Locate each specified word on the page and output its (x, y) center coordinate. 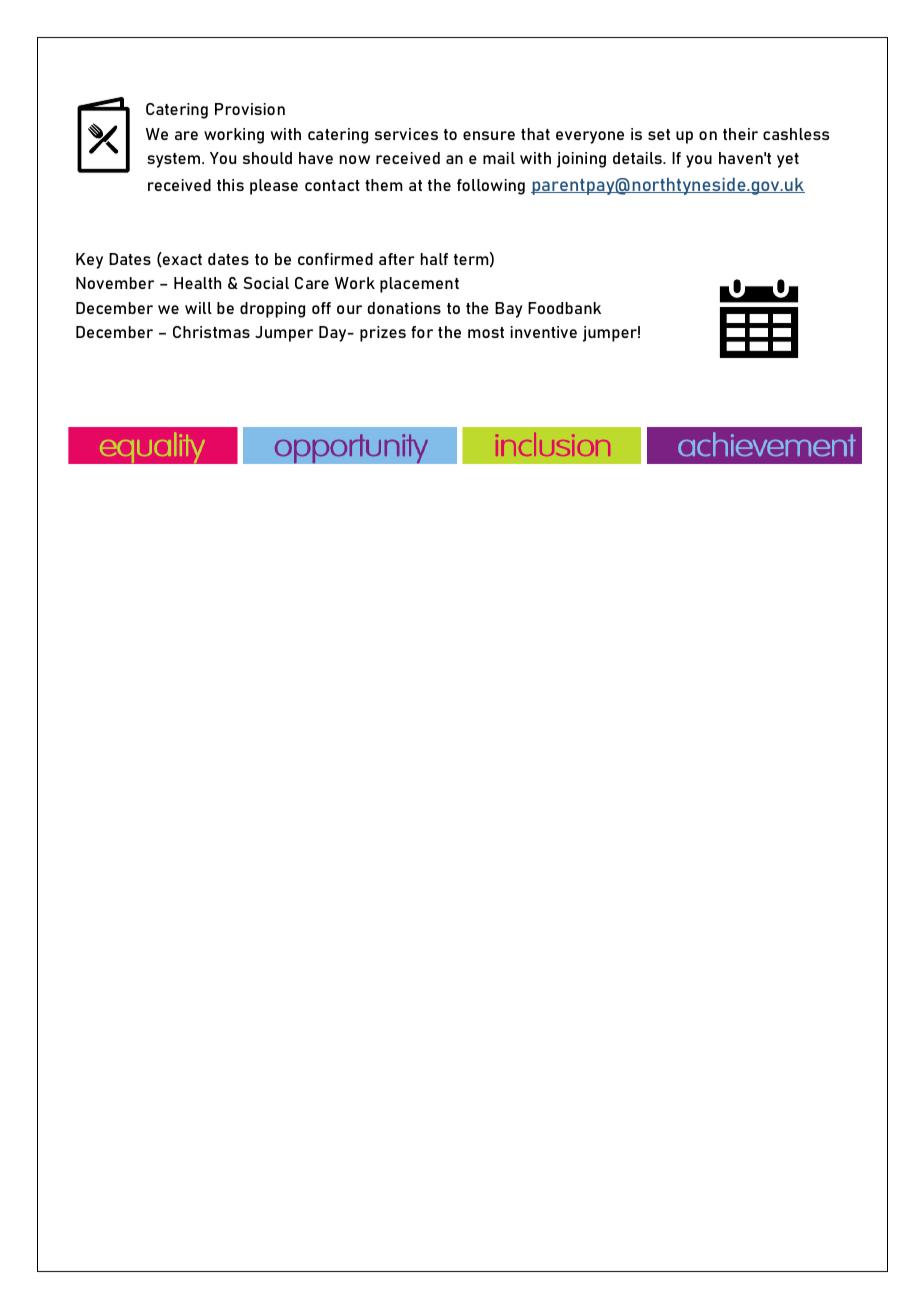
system (175, 160)
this (230, 185)
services (406, 134)
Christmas (211, 332)
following (491, 187)
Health (197, 283)
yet (788, 160)
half (434, 259)
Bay (509, 310)
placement (419, 285)
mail (499, 158)
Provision (250, 109)
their (740, 134)
